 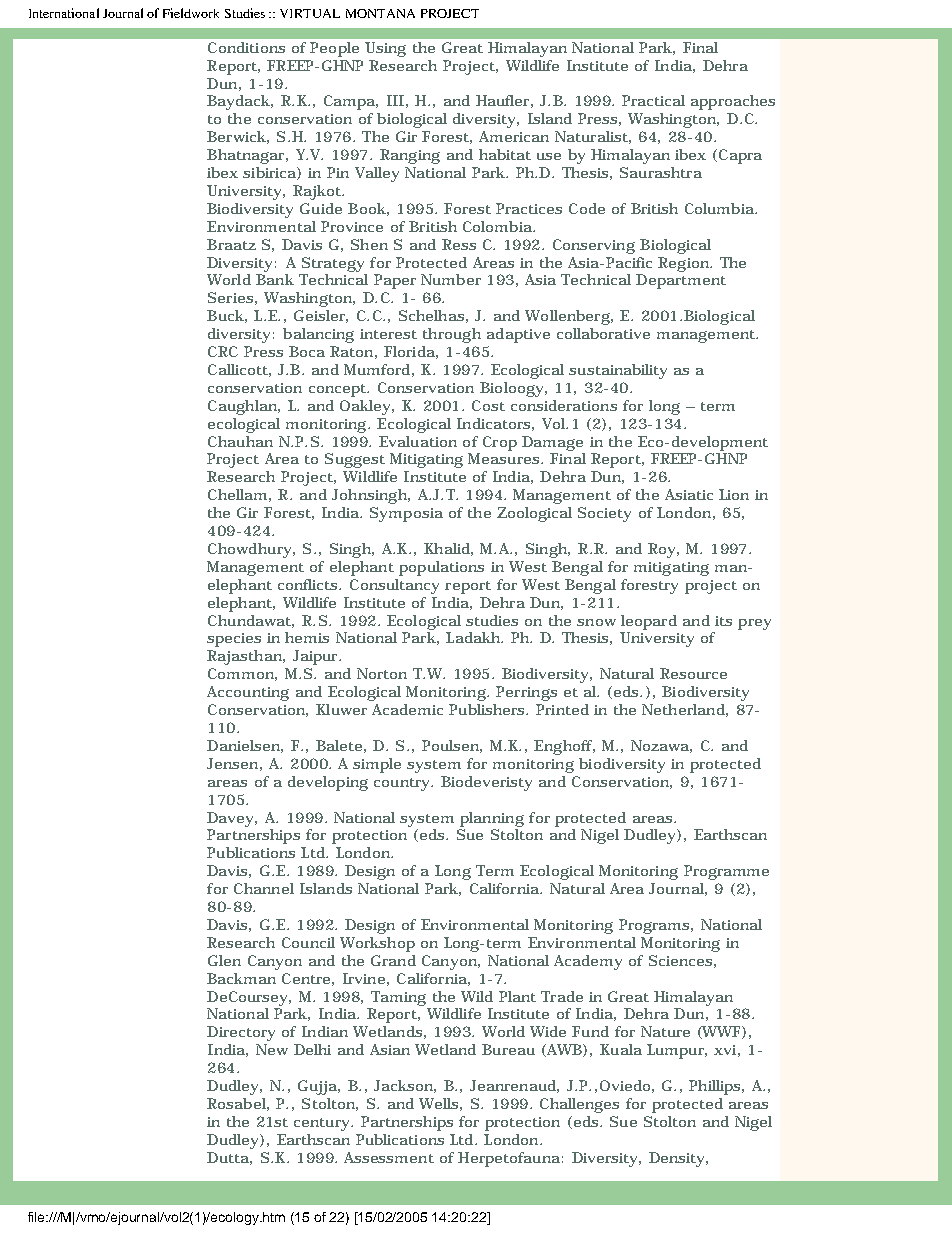 What do you see at coordinates (618, 371) in the image?
I see `sustainability` at bounding box center [618, 371].
